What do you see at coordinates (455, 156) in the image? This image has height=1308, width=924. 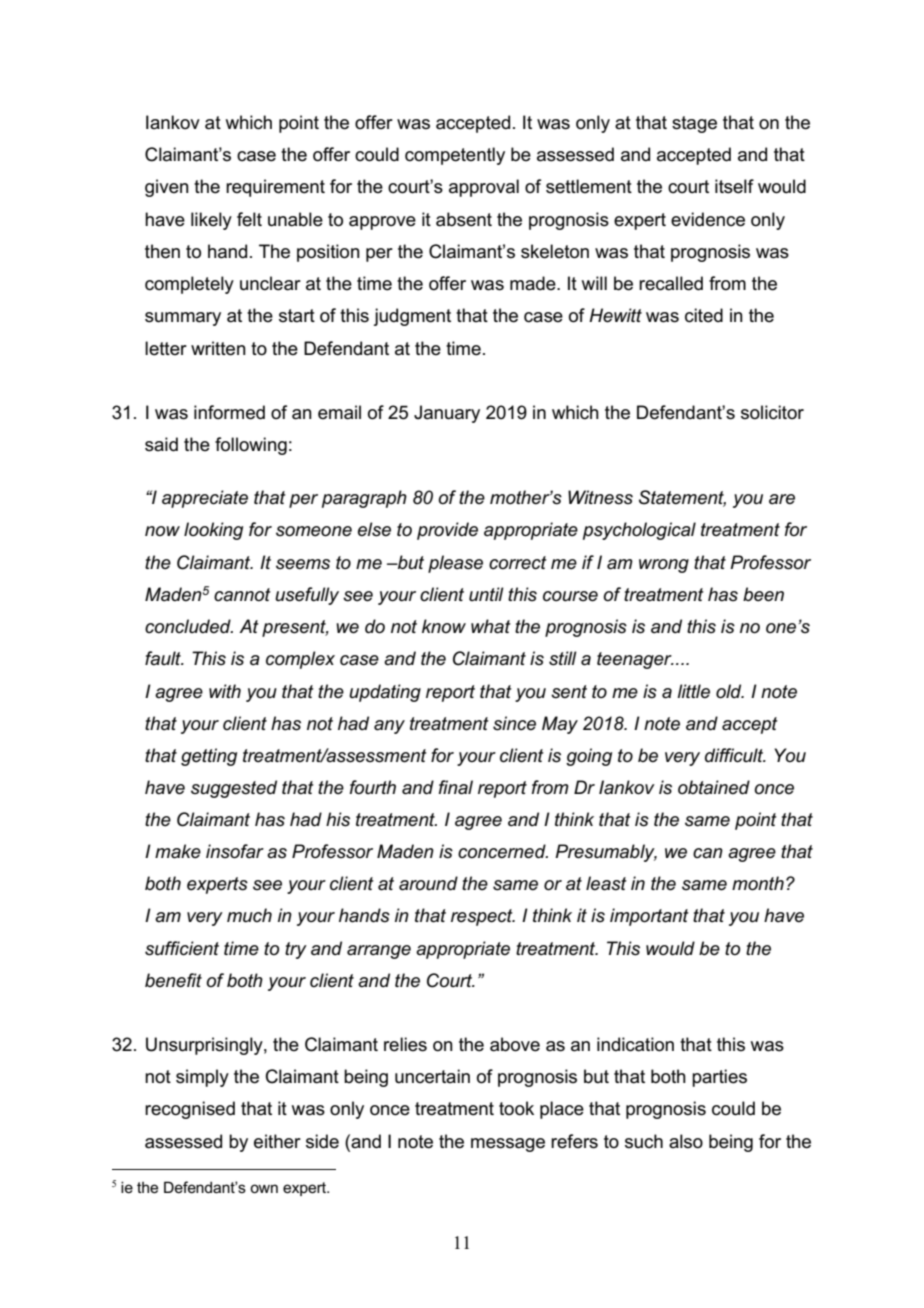 I see `competently` at bounding box center [455, 156].
